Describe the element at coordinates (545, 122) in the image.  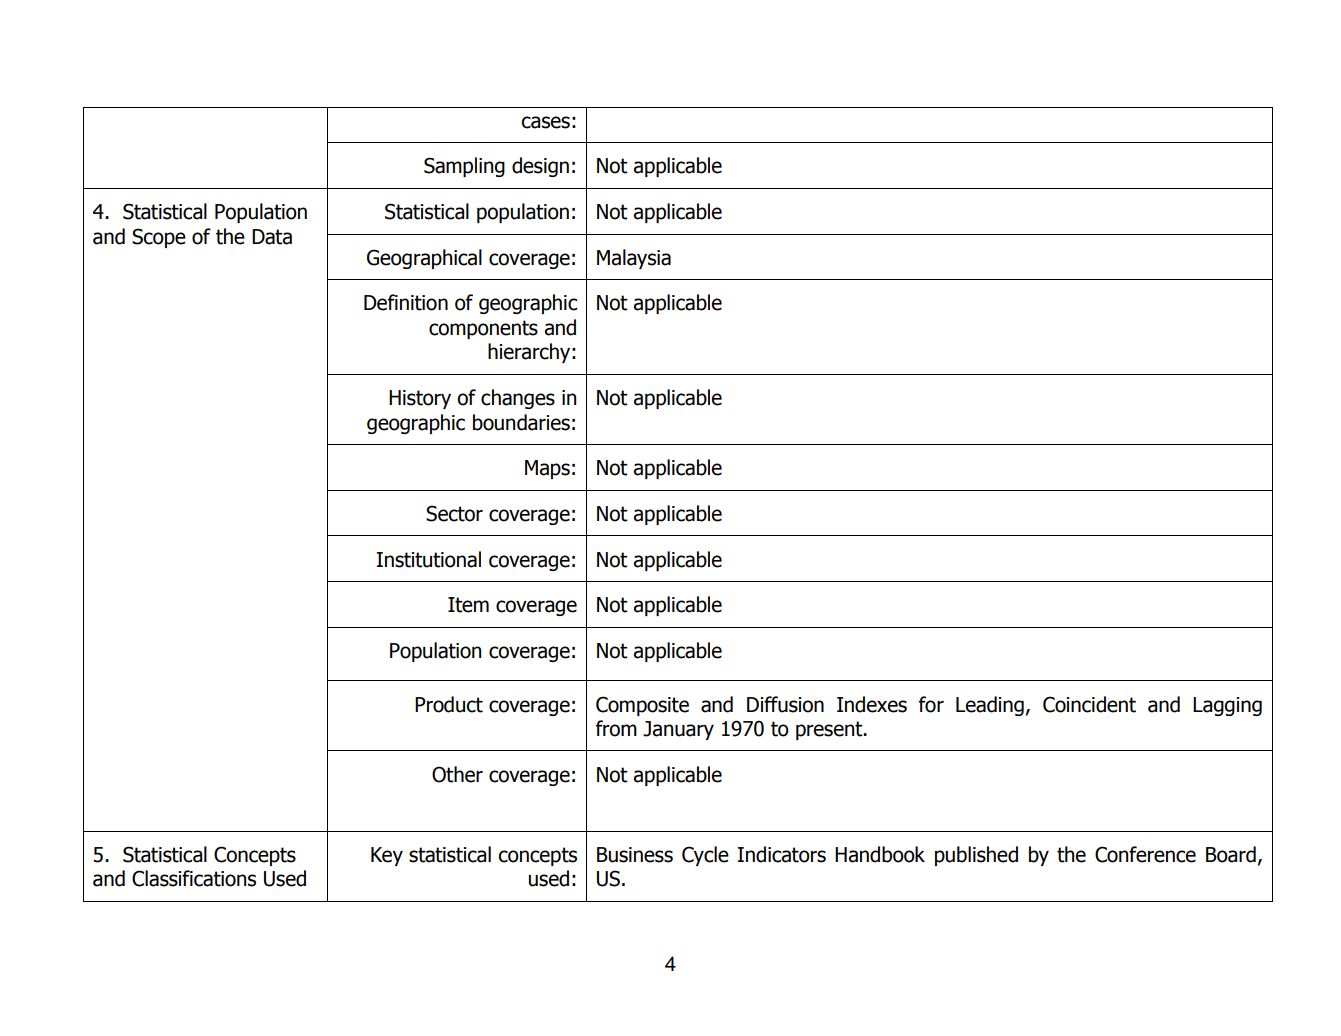
I see `cases` at that location.
